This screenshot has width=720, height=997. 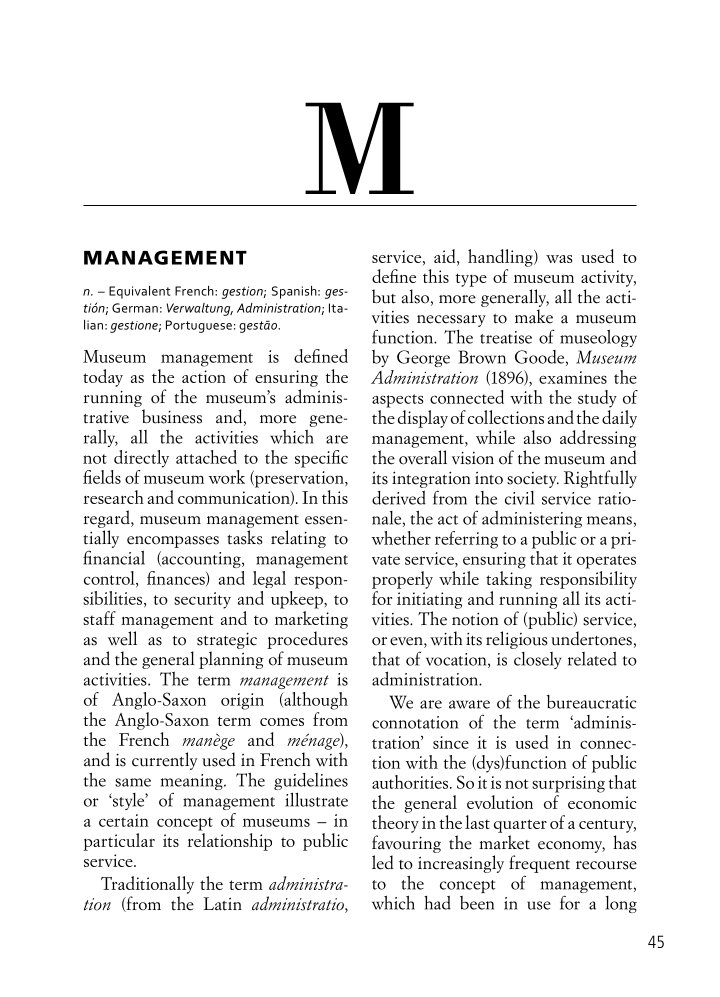 What do you see at coordinates (384, 296) in the screenshot?
I see `but` at bounding box center [384, 296].
